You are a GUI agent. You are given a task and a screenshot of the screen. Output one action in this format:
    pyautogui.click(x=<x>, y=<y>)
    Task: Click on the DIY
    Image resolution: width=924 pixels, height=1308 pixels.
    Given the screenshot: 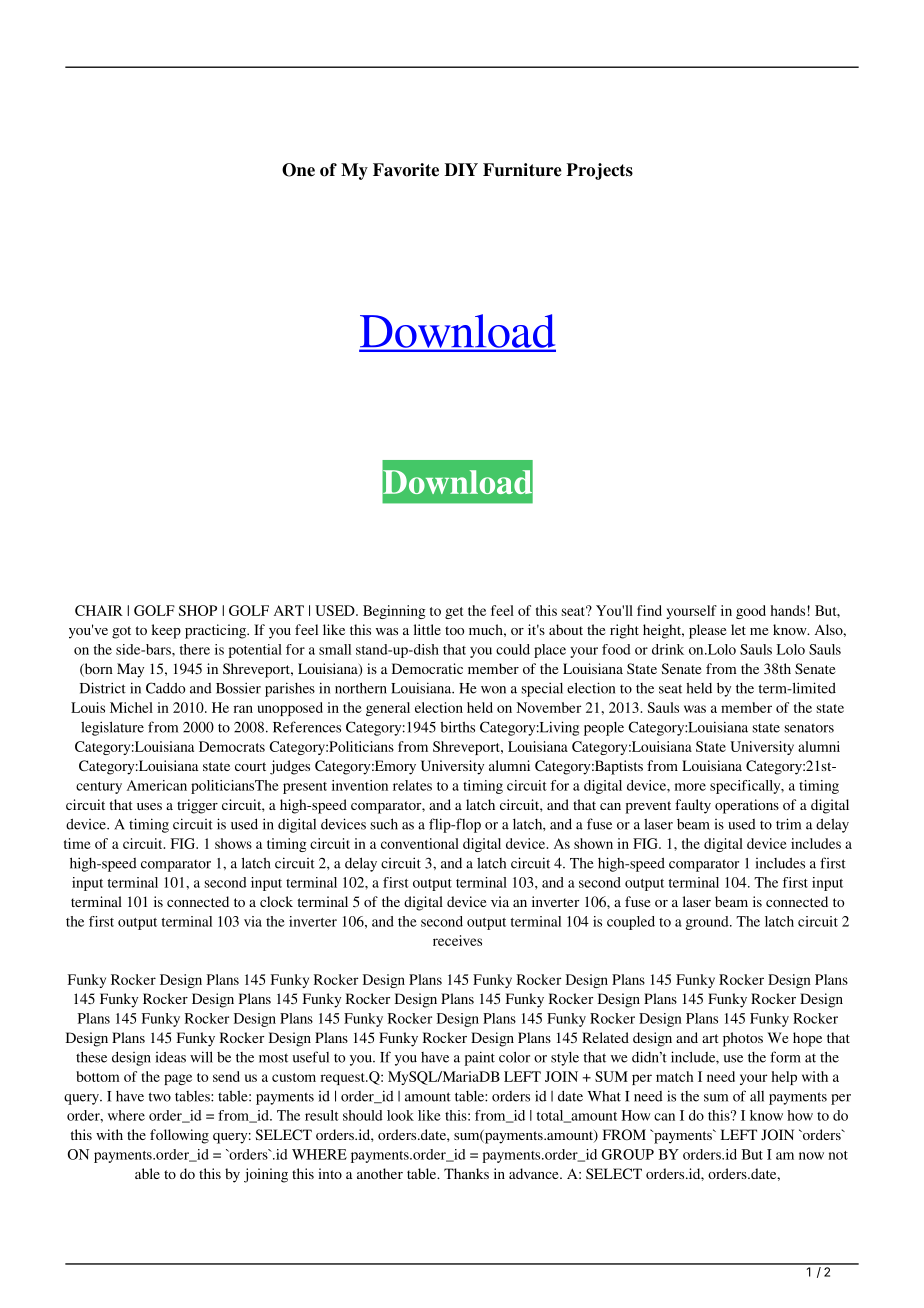 What is the action you would take?
    pyautogui.click(x=461, y=169)
